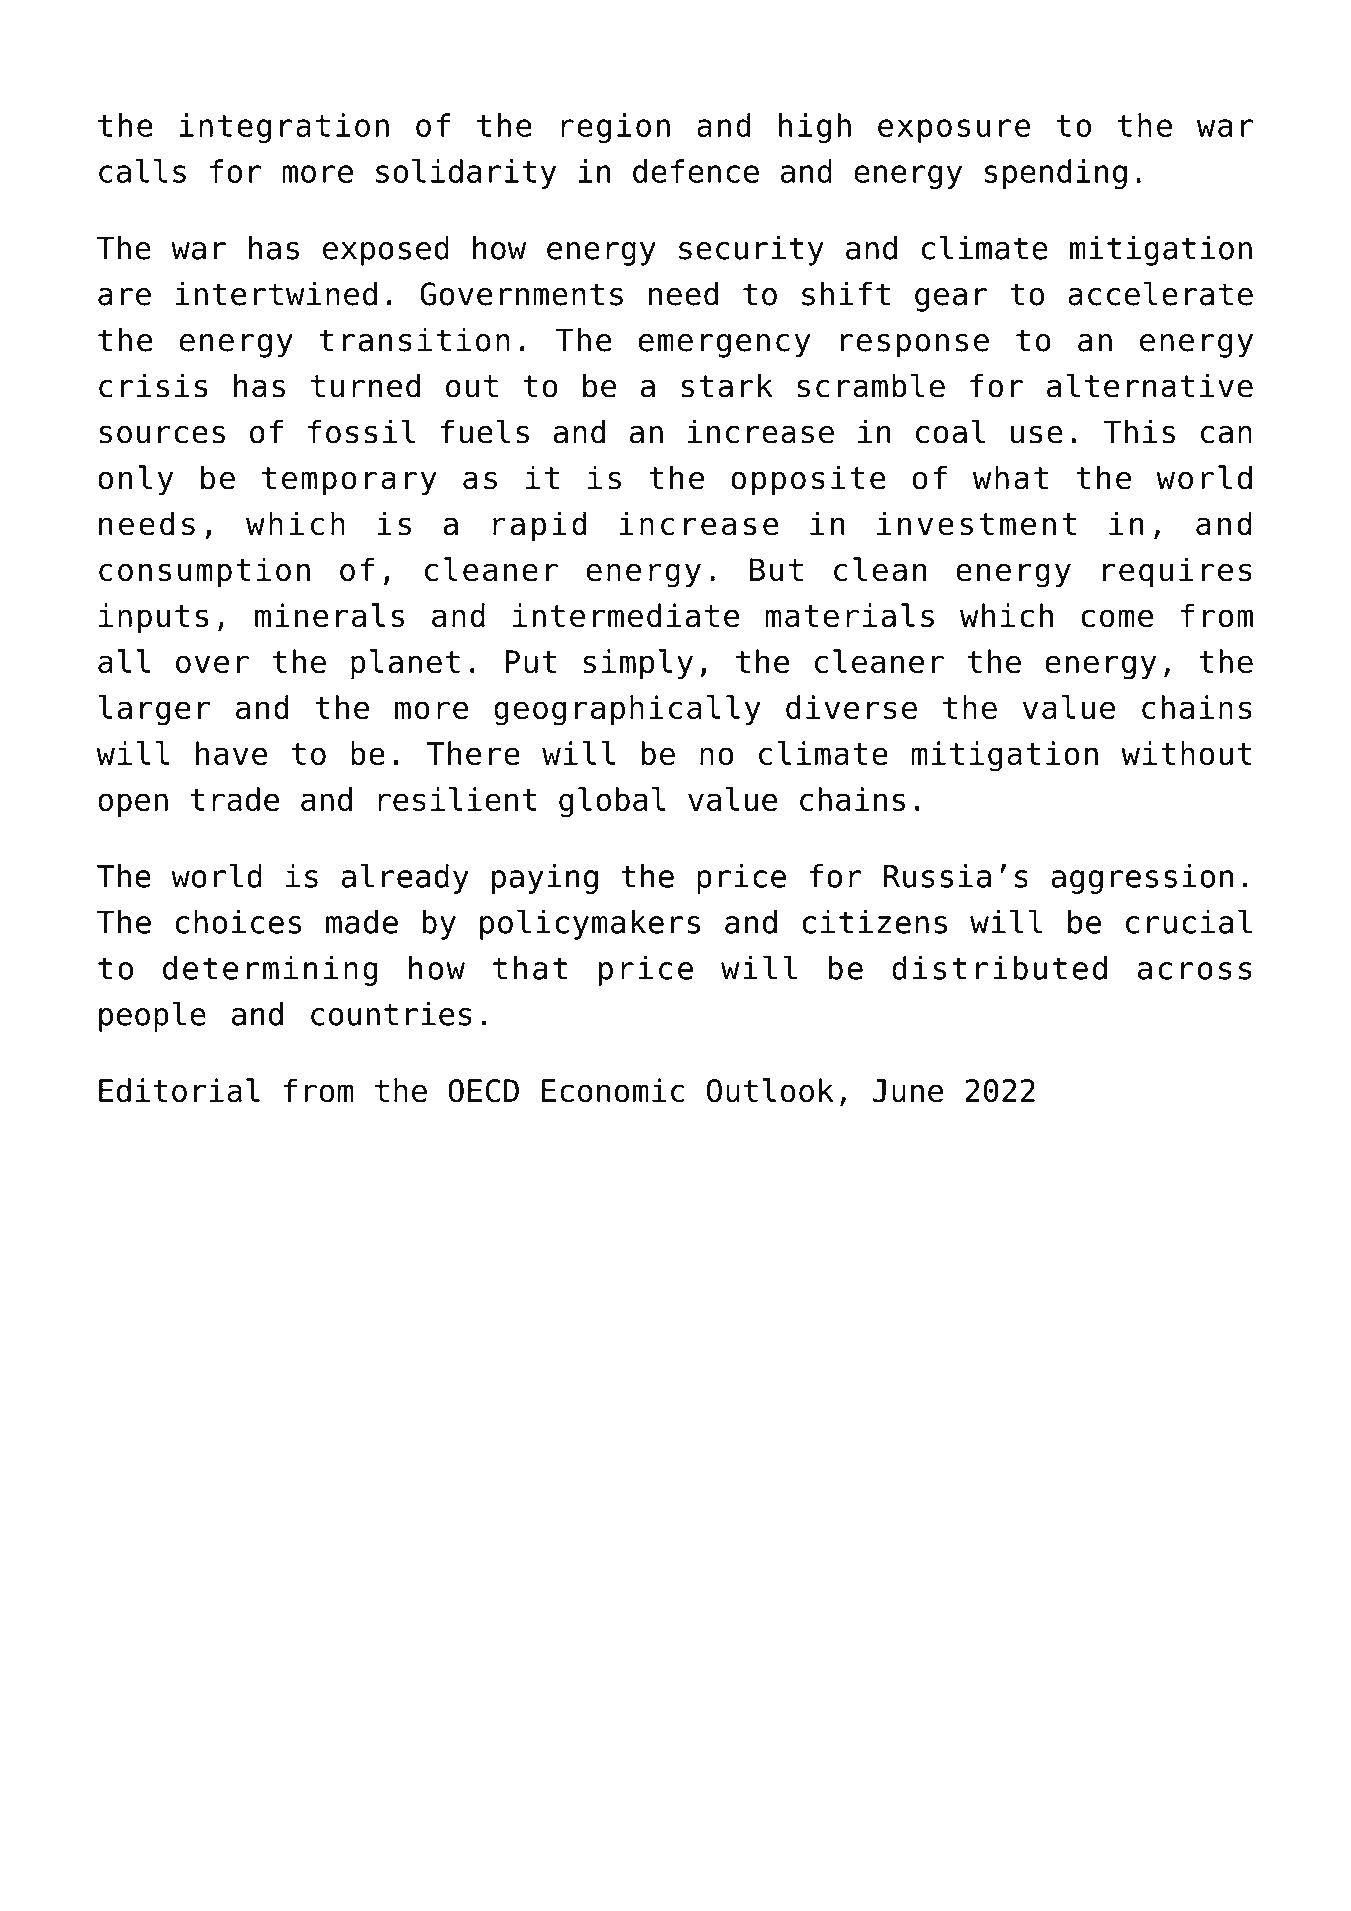 The height and width of the document is (1911, 1351). Describe the element at coordinates (626, 615) in the document. I see `intermediate` at that location.
